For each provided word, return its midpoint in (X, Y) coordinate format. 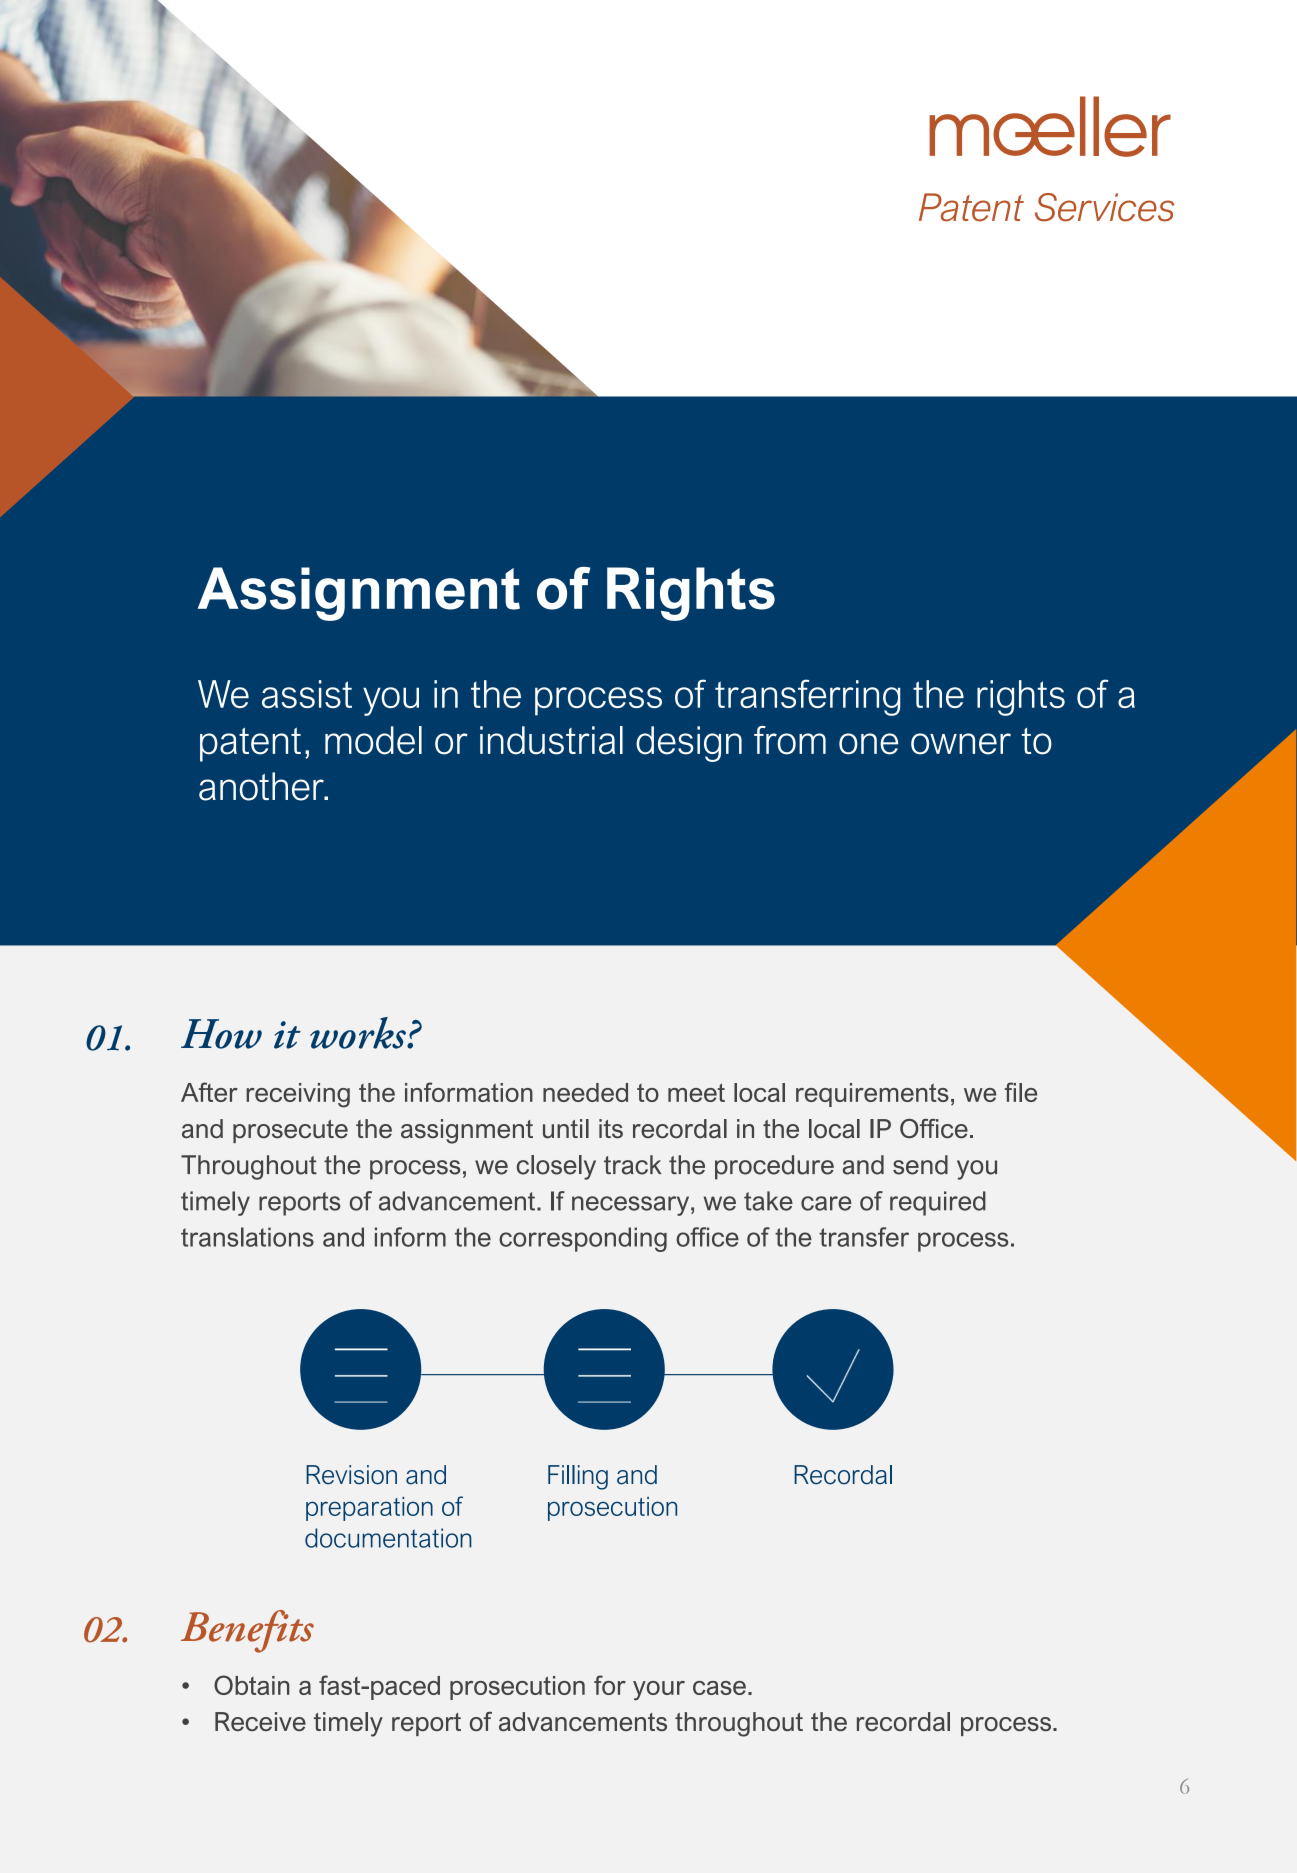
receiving (298, 1095)
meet (696, 1092)
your (659, 1691)
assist (307, 694)
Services (1104, 207)
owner (961, 744)
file (1021, 1092)
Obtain (251, 1685)
